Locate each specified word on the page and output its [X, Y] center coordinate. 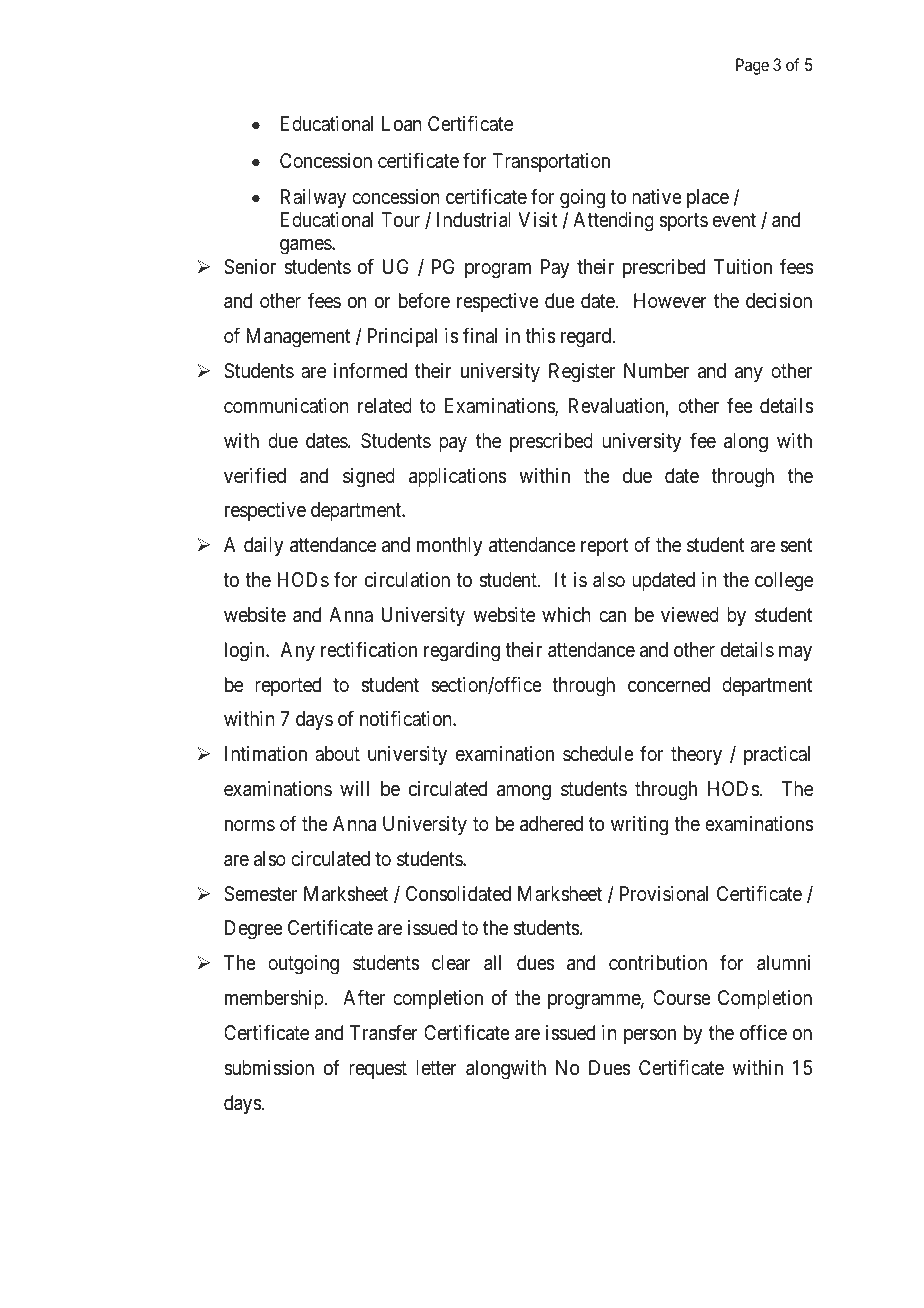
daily [263, 546]
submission [269, 1068]
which [566, 614]
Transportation [551, 162]
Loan [402, 124]
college [784, 582]
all [492, 963]
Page [752, 66]
